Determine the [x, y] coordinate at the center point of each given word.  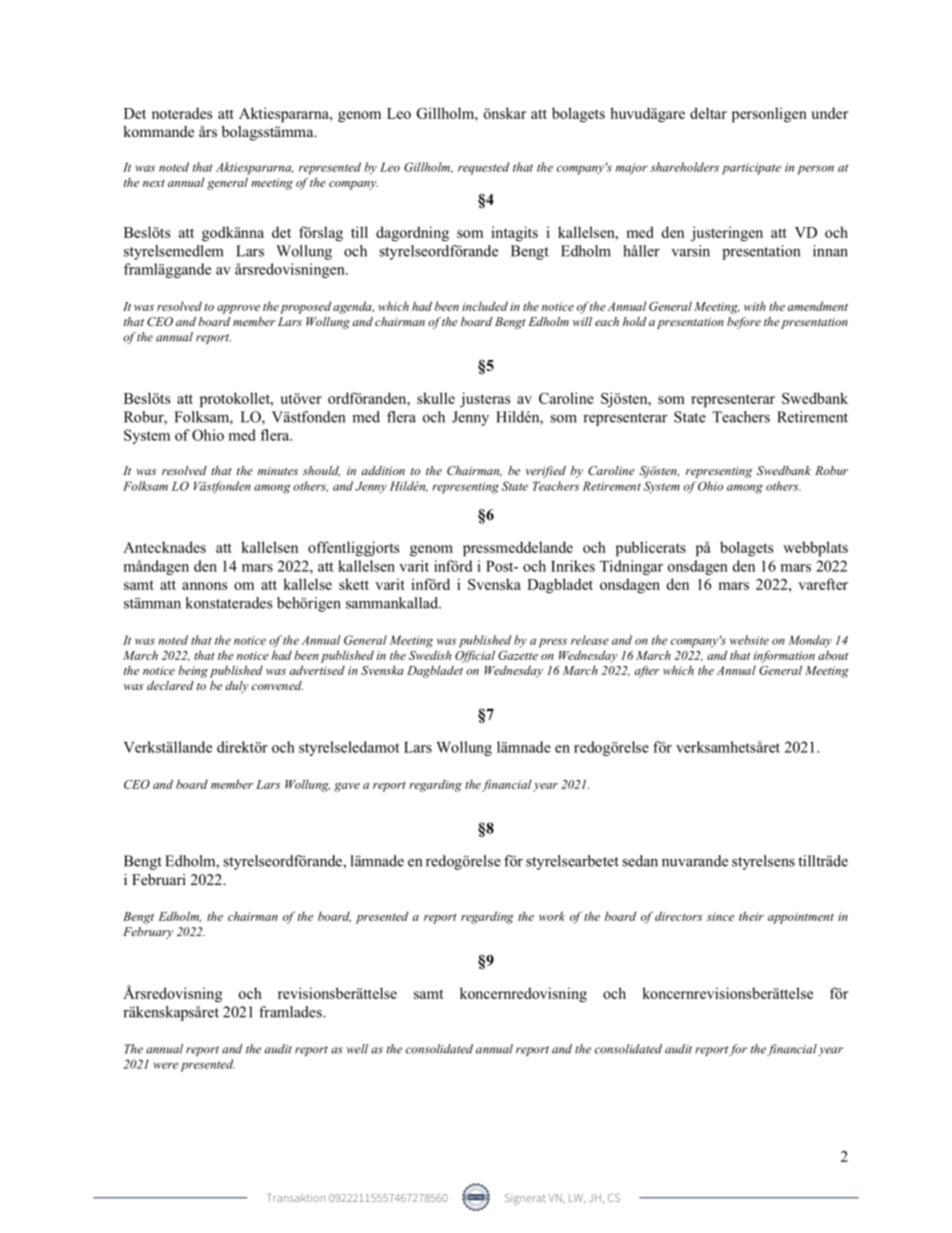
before [744, 323]
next [154, 183]
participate [751, 169]
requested [483, 168]
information [784, 656]
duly [236, 687]
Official [475, 656]
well [357, 1049]
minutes [278, 471]
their [751, 916]
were [165, 1065]
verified [546, 472]
